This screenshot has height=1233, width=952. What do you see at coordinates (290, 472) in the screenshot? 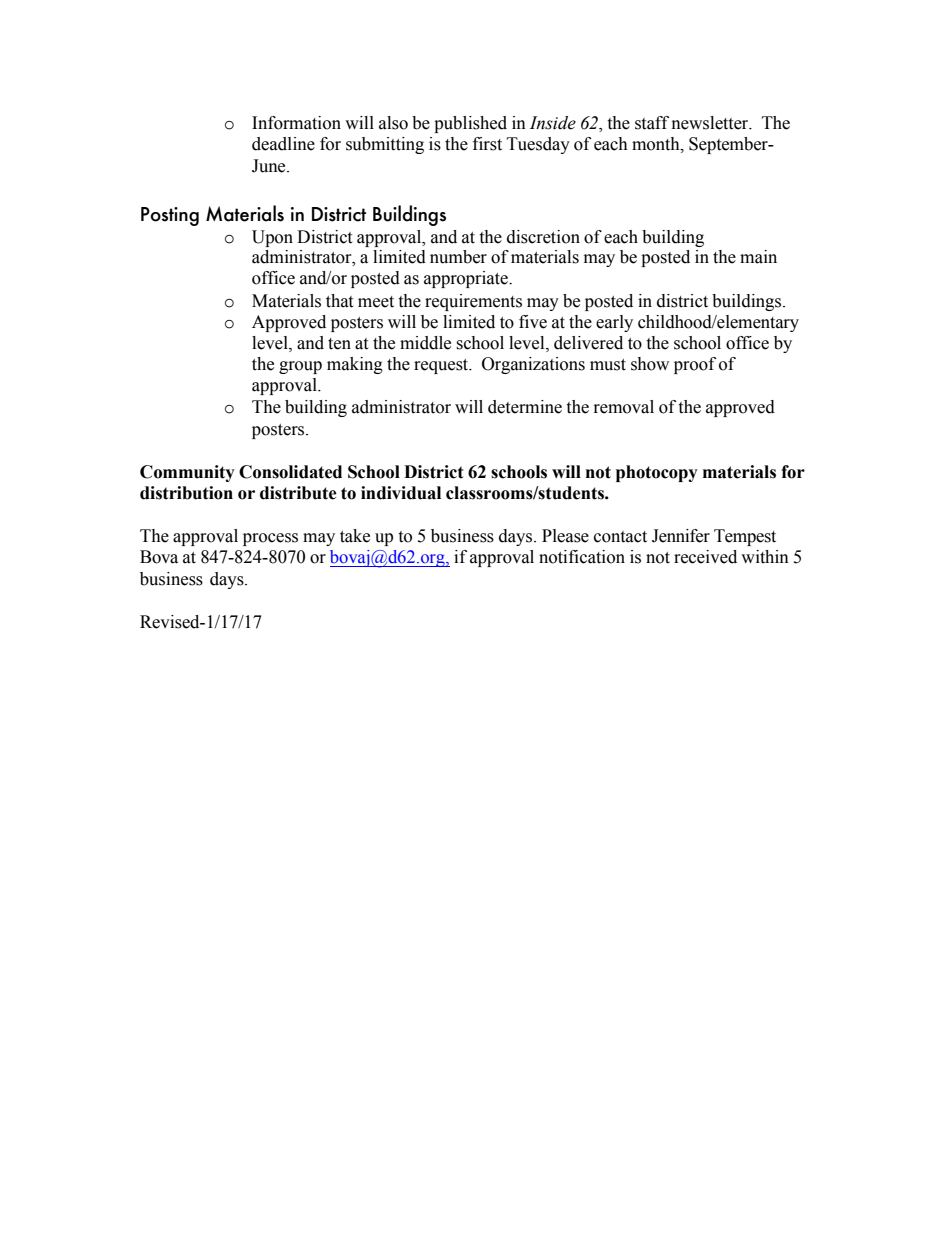
I see `Consolidated` at bounding box center [290, 472].
